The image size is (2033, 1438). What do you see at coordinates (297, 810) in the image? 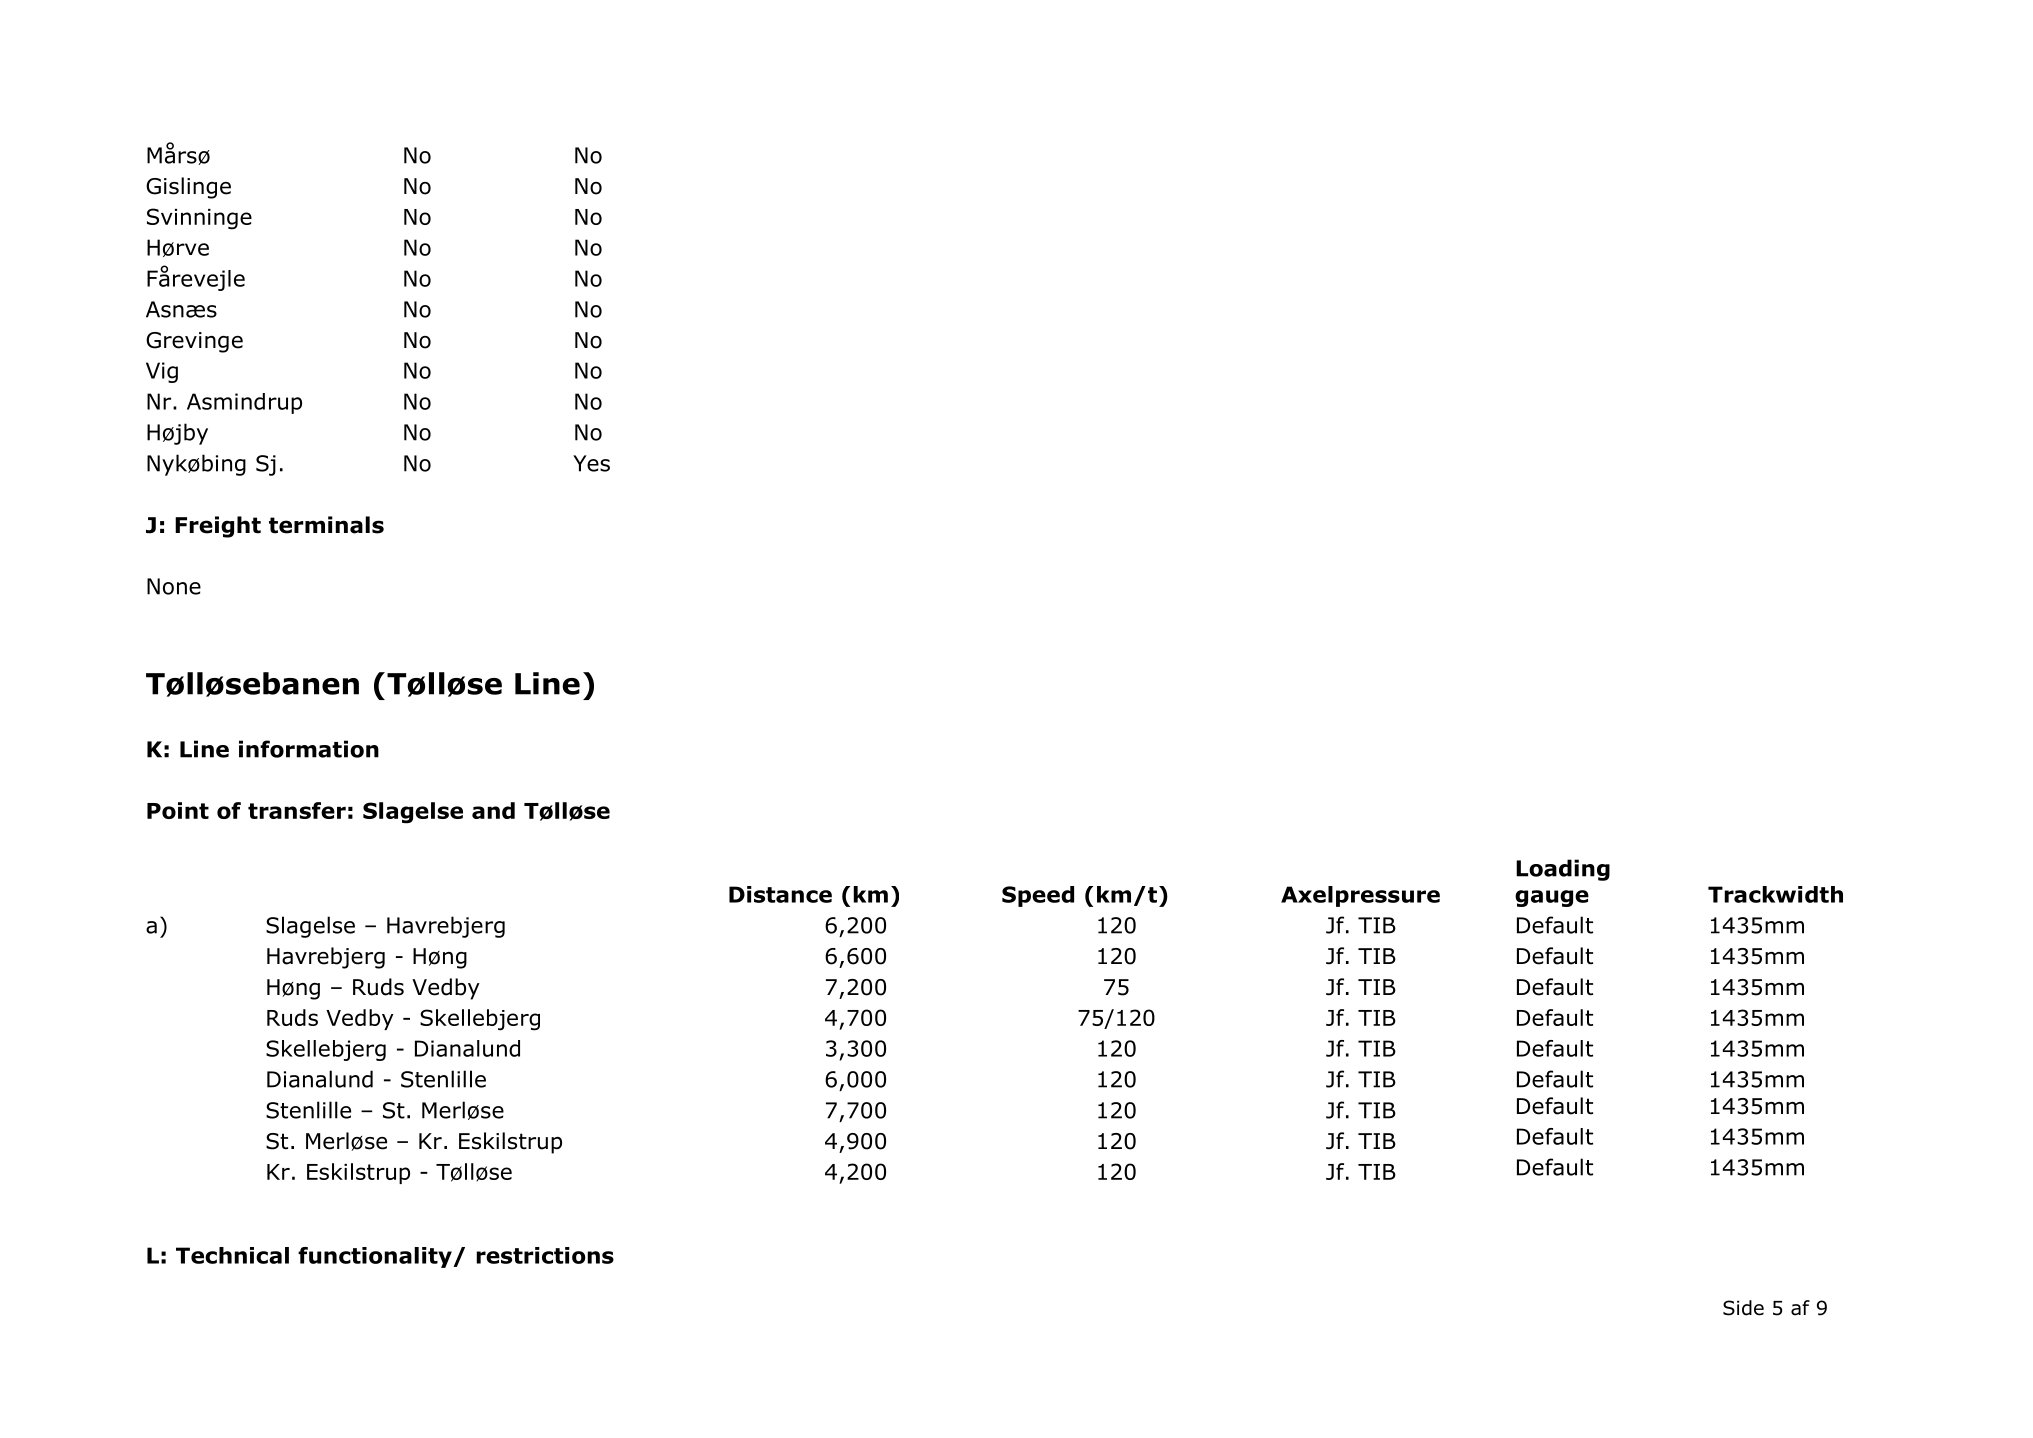
I see `transfer` at bounding box center [297, 810].
